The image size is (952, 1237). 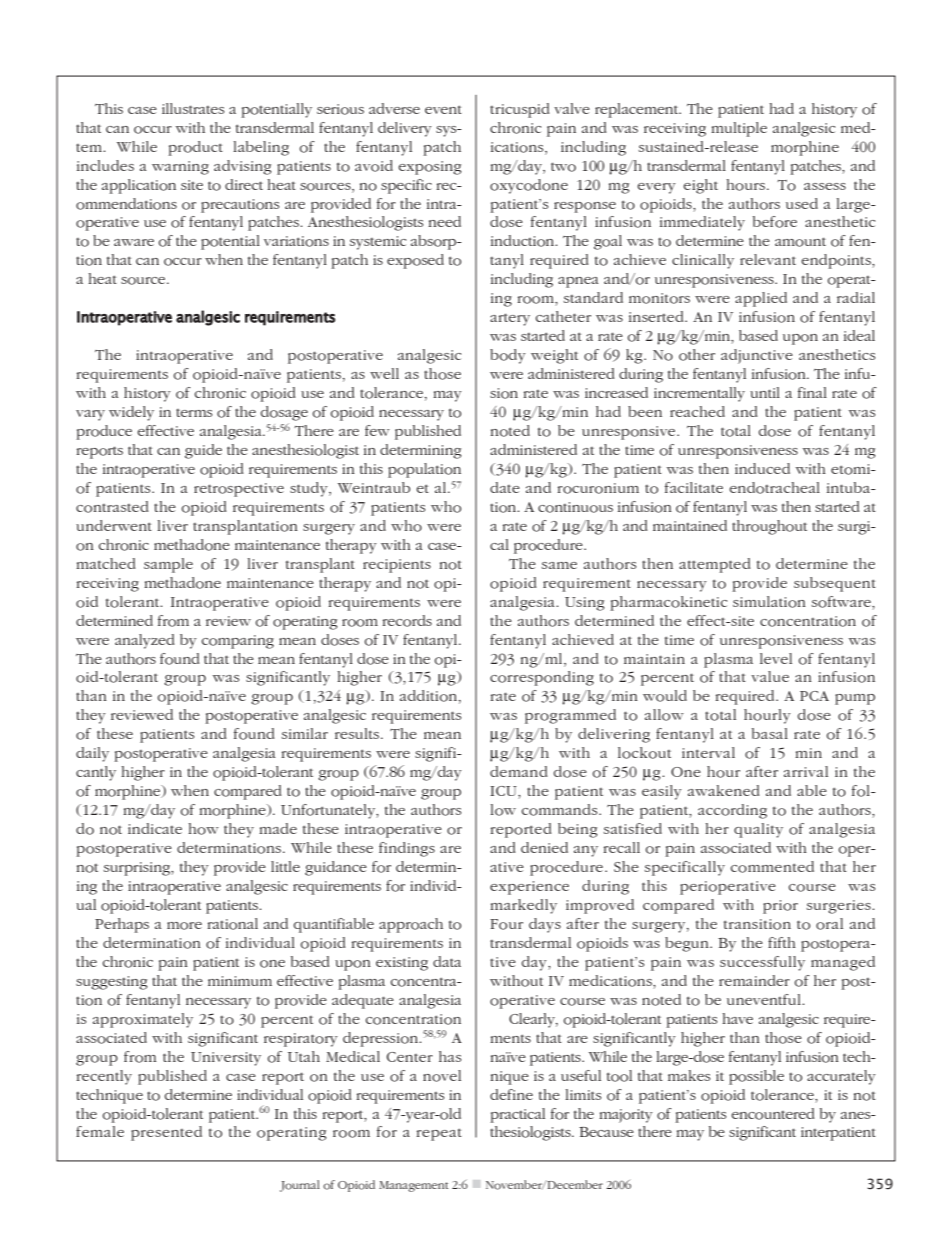 What do you see at coordinates (430, 168) in the document?
I see `exposing` at bounding box center [430, 168].
